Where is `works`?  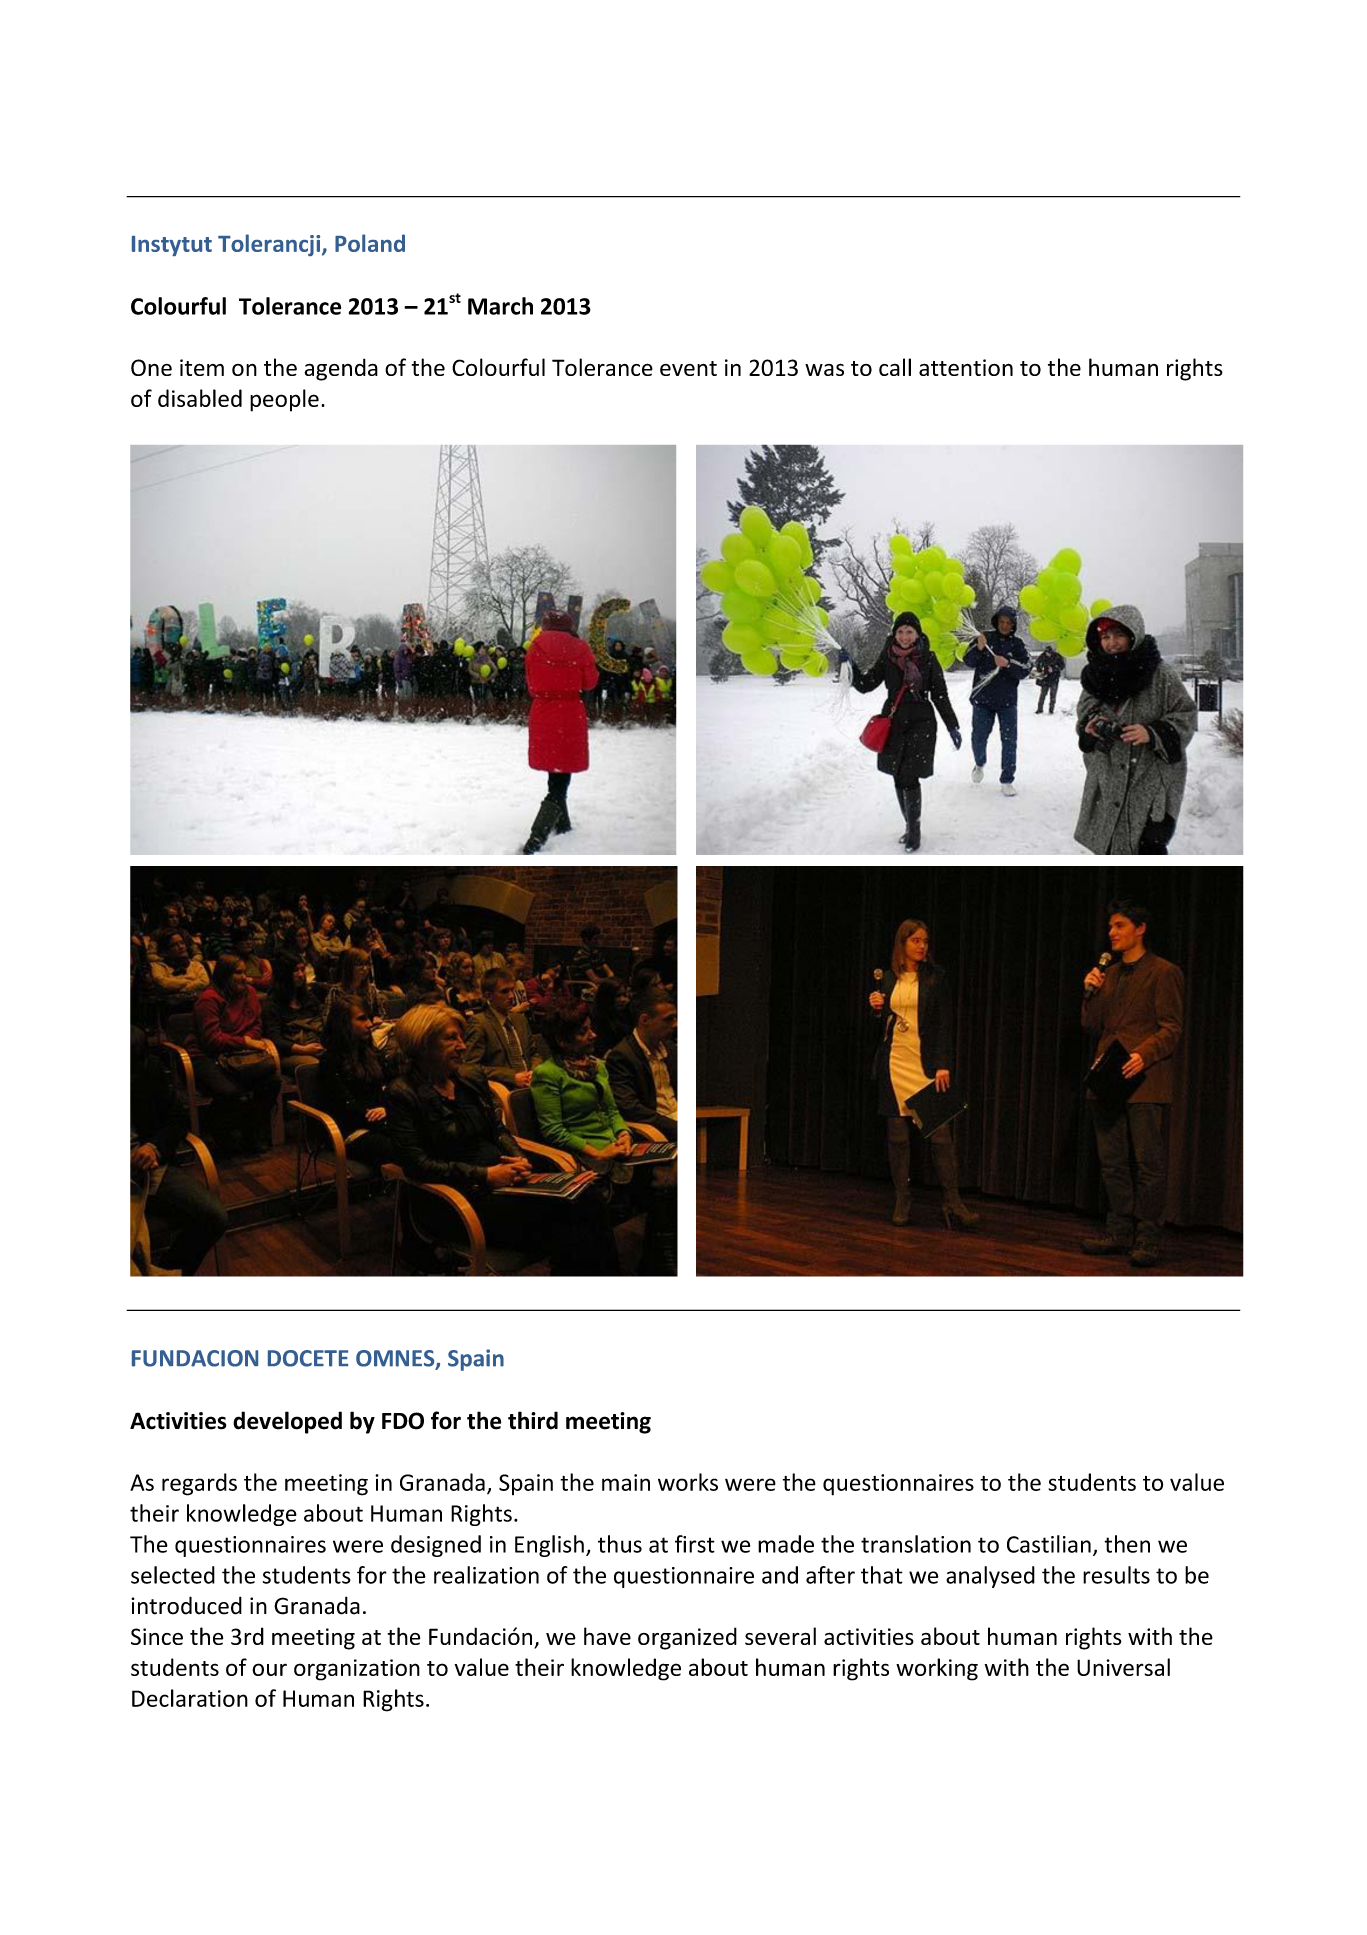
works is located at coordinates (688, 1482).
